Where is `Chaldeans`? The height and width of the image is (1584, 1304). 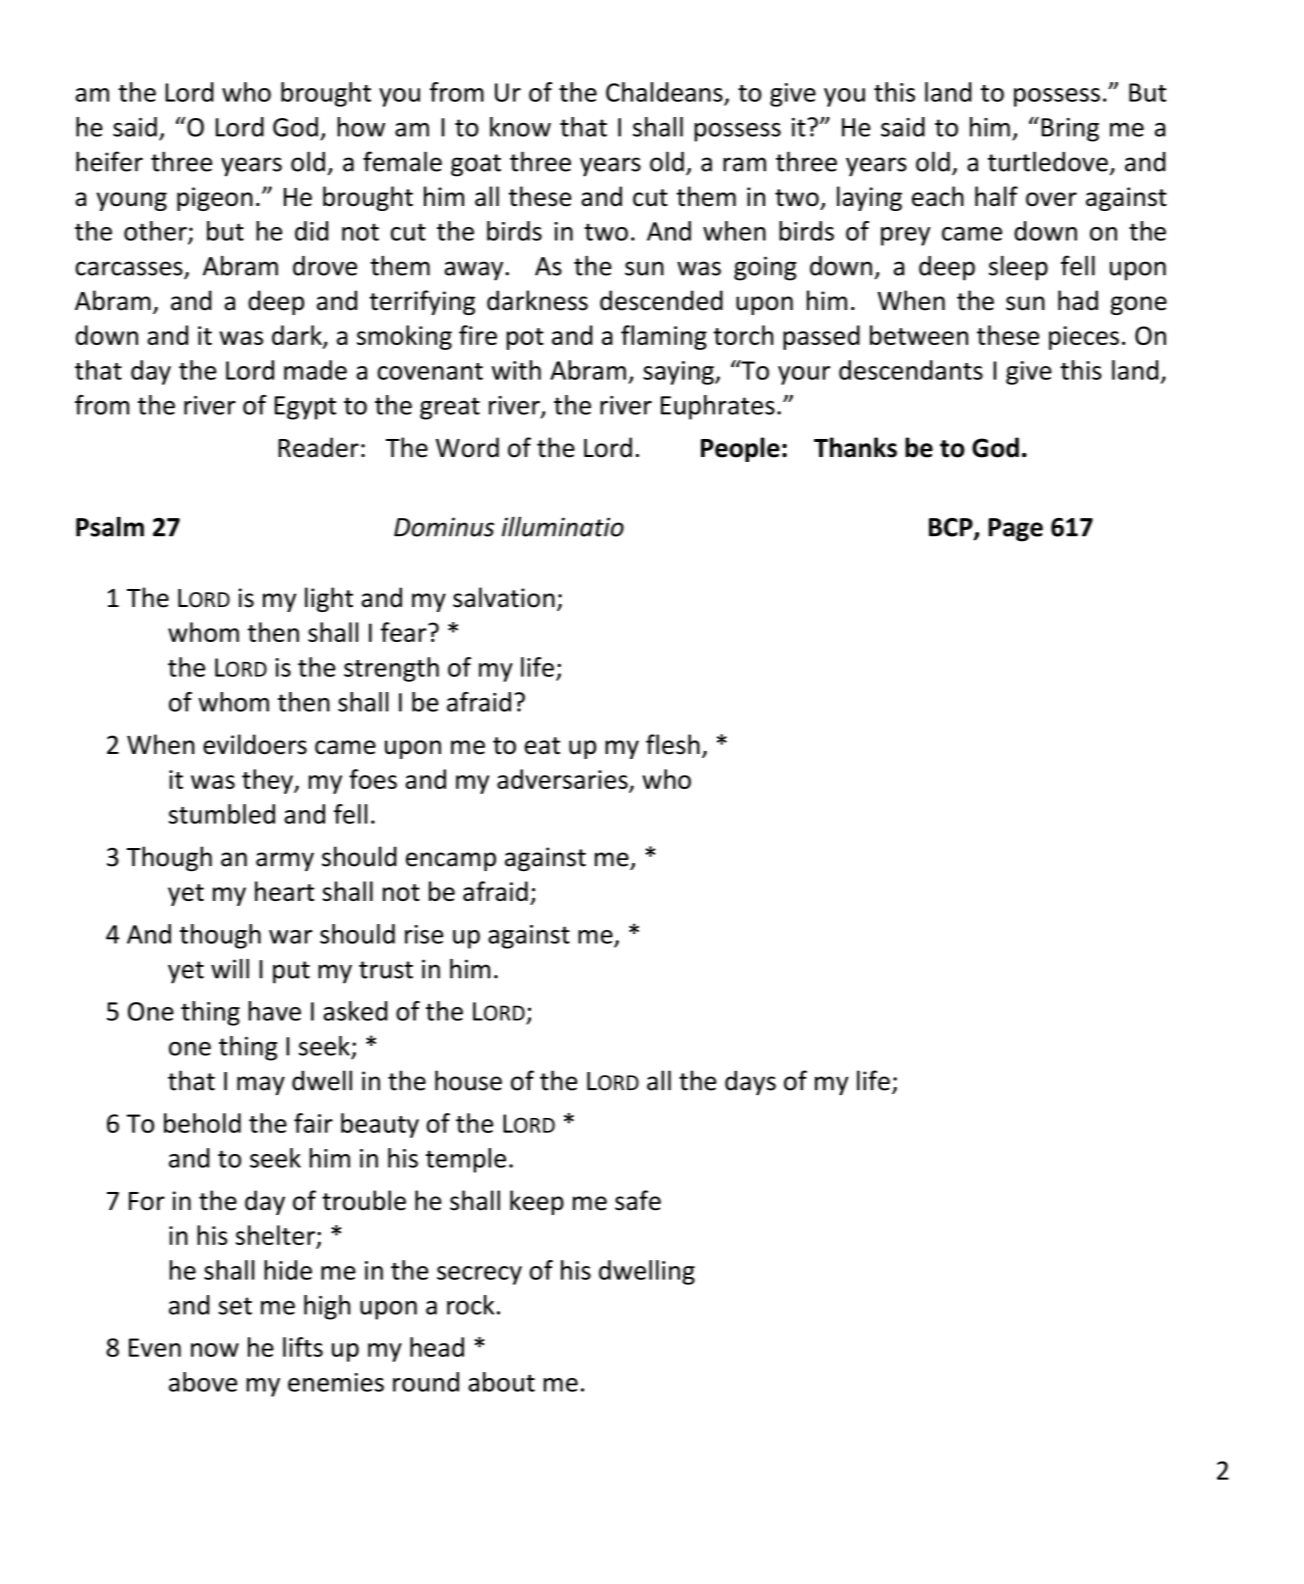
Chaldeans is located at coordinates (664, 92).
